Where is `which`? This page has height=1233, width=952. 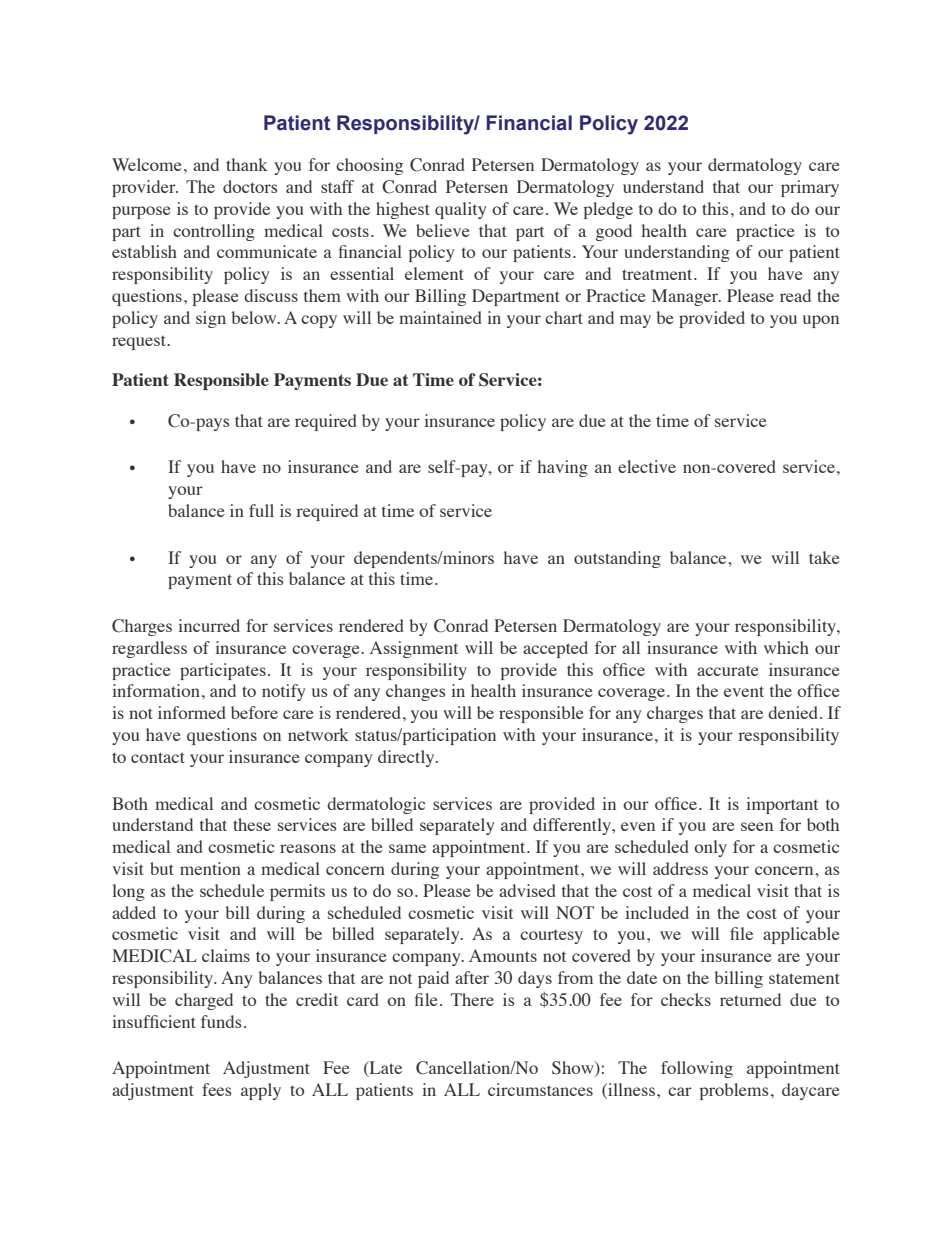
which is located at coordinates (786, 647).
